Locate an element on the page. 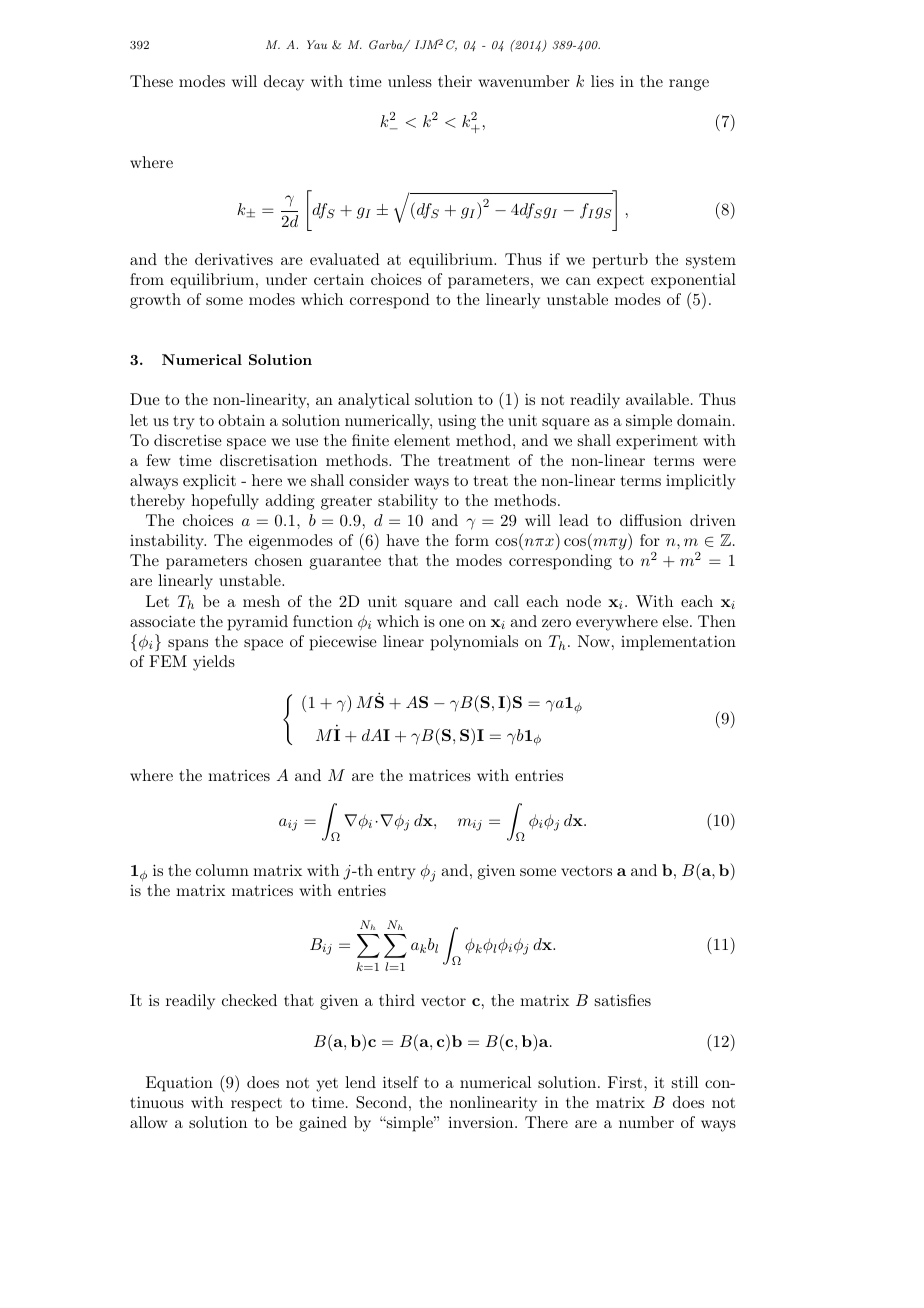 This image has width=924, height=1308. obtain is located at coordinates (241, 420).
